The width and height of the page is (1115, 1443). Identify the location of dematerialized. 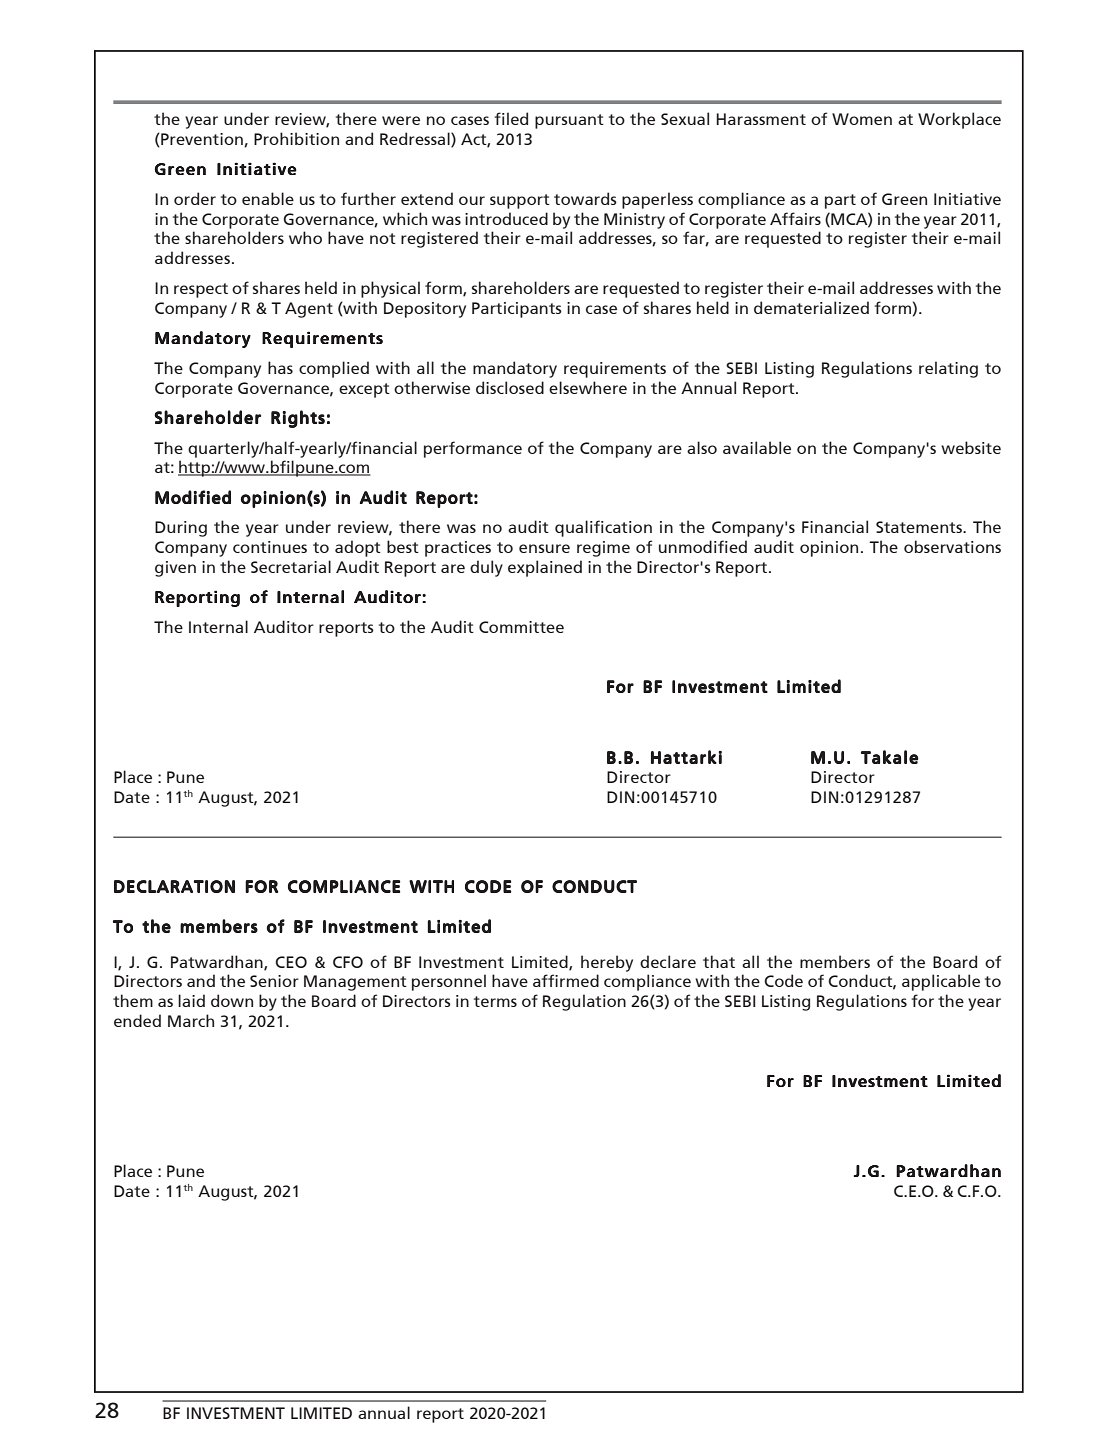
(811, 307).
